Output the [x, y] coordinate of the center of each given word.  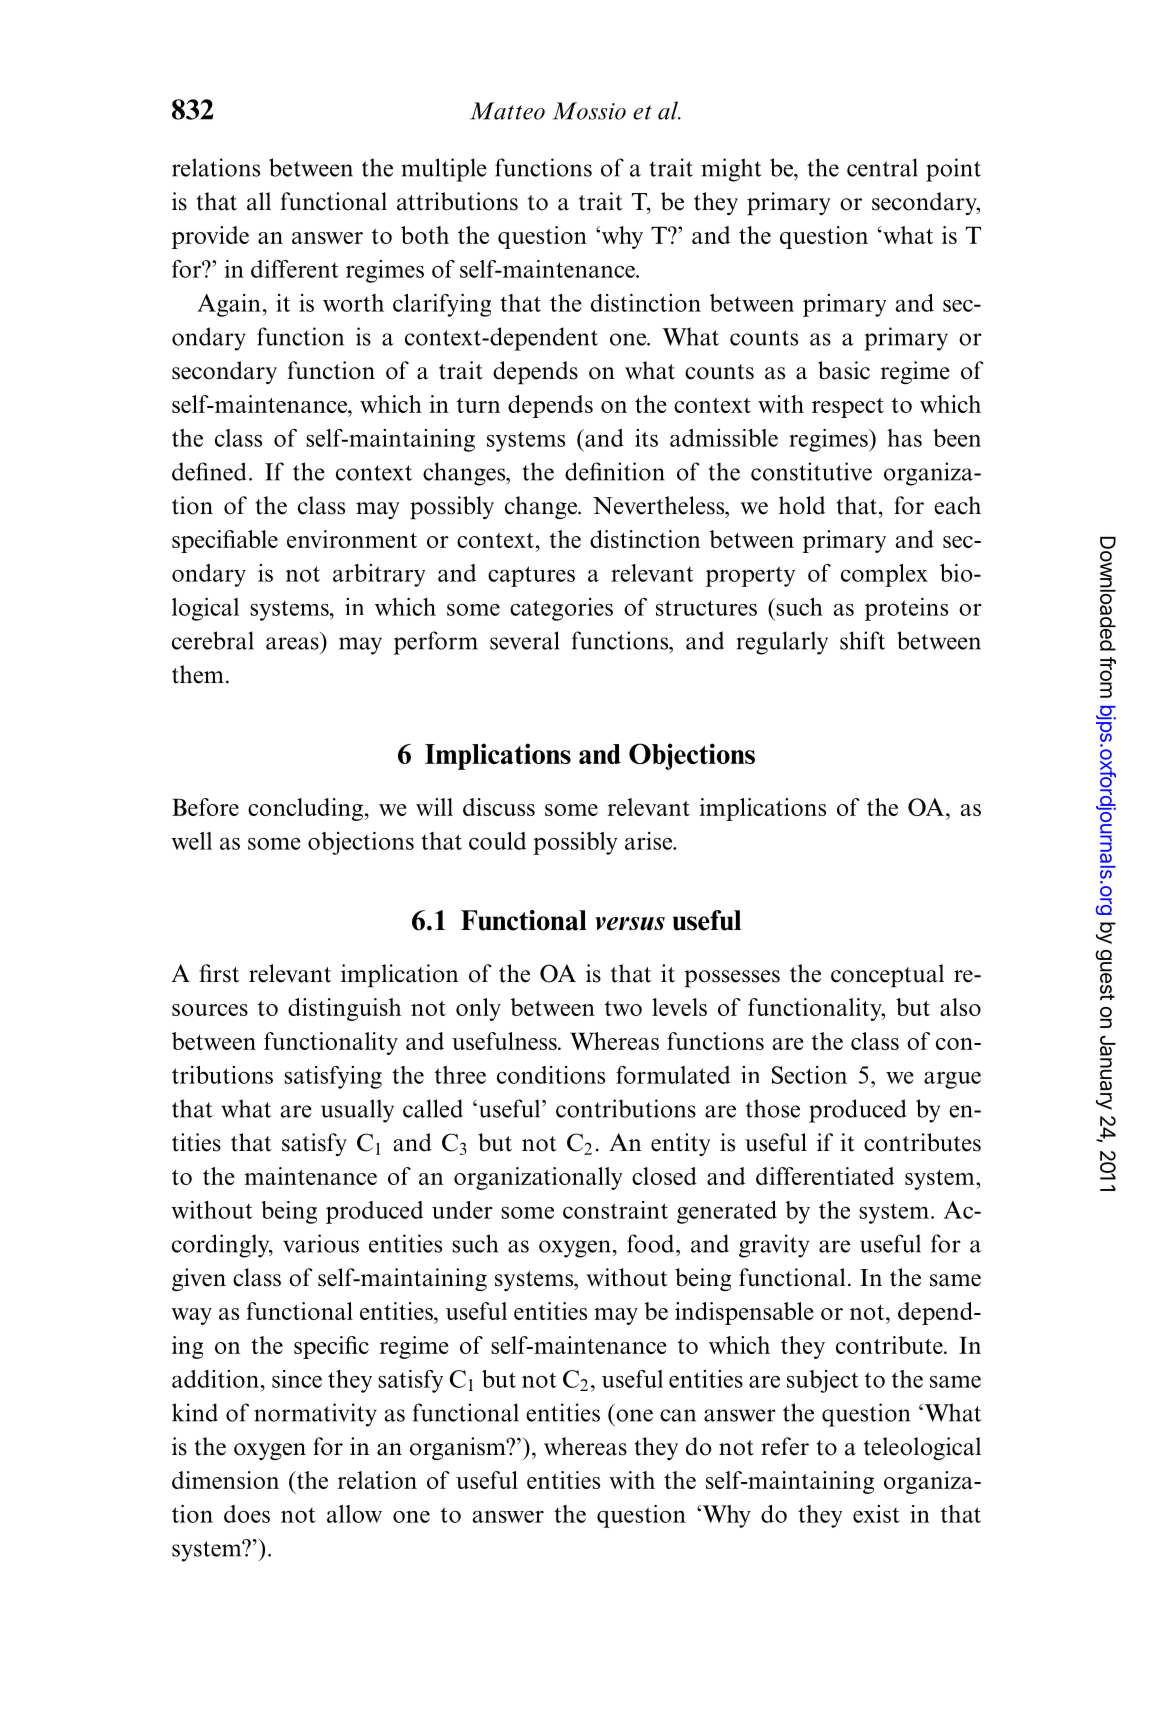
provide [210, 237]
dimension [225, 1480]
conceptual [887, 976]
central [882, 167]
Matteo [507, 111]
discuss [499, 807]
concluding [305, 809]
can [678, 1415]
